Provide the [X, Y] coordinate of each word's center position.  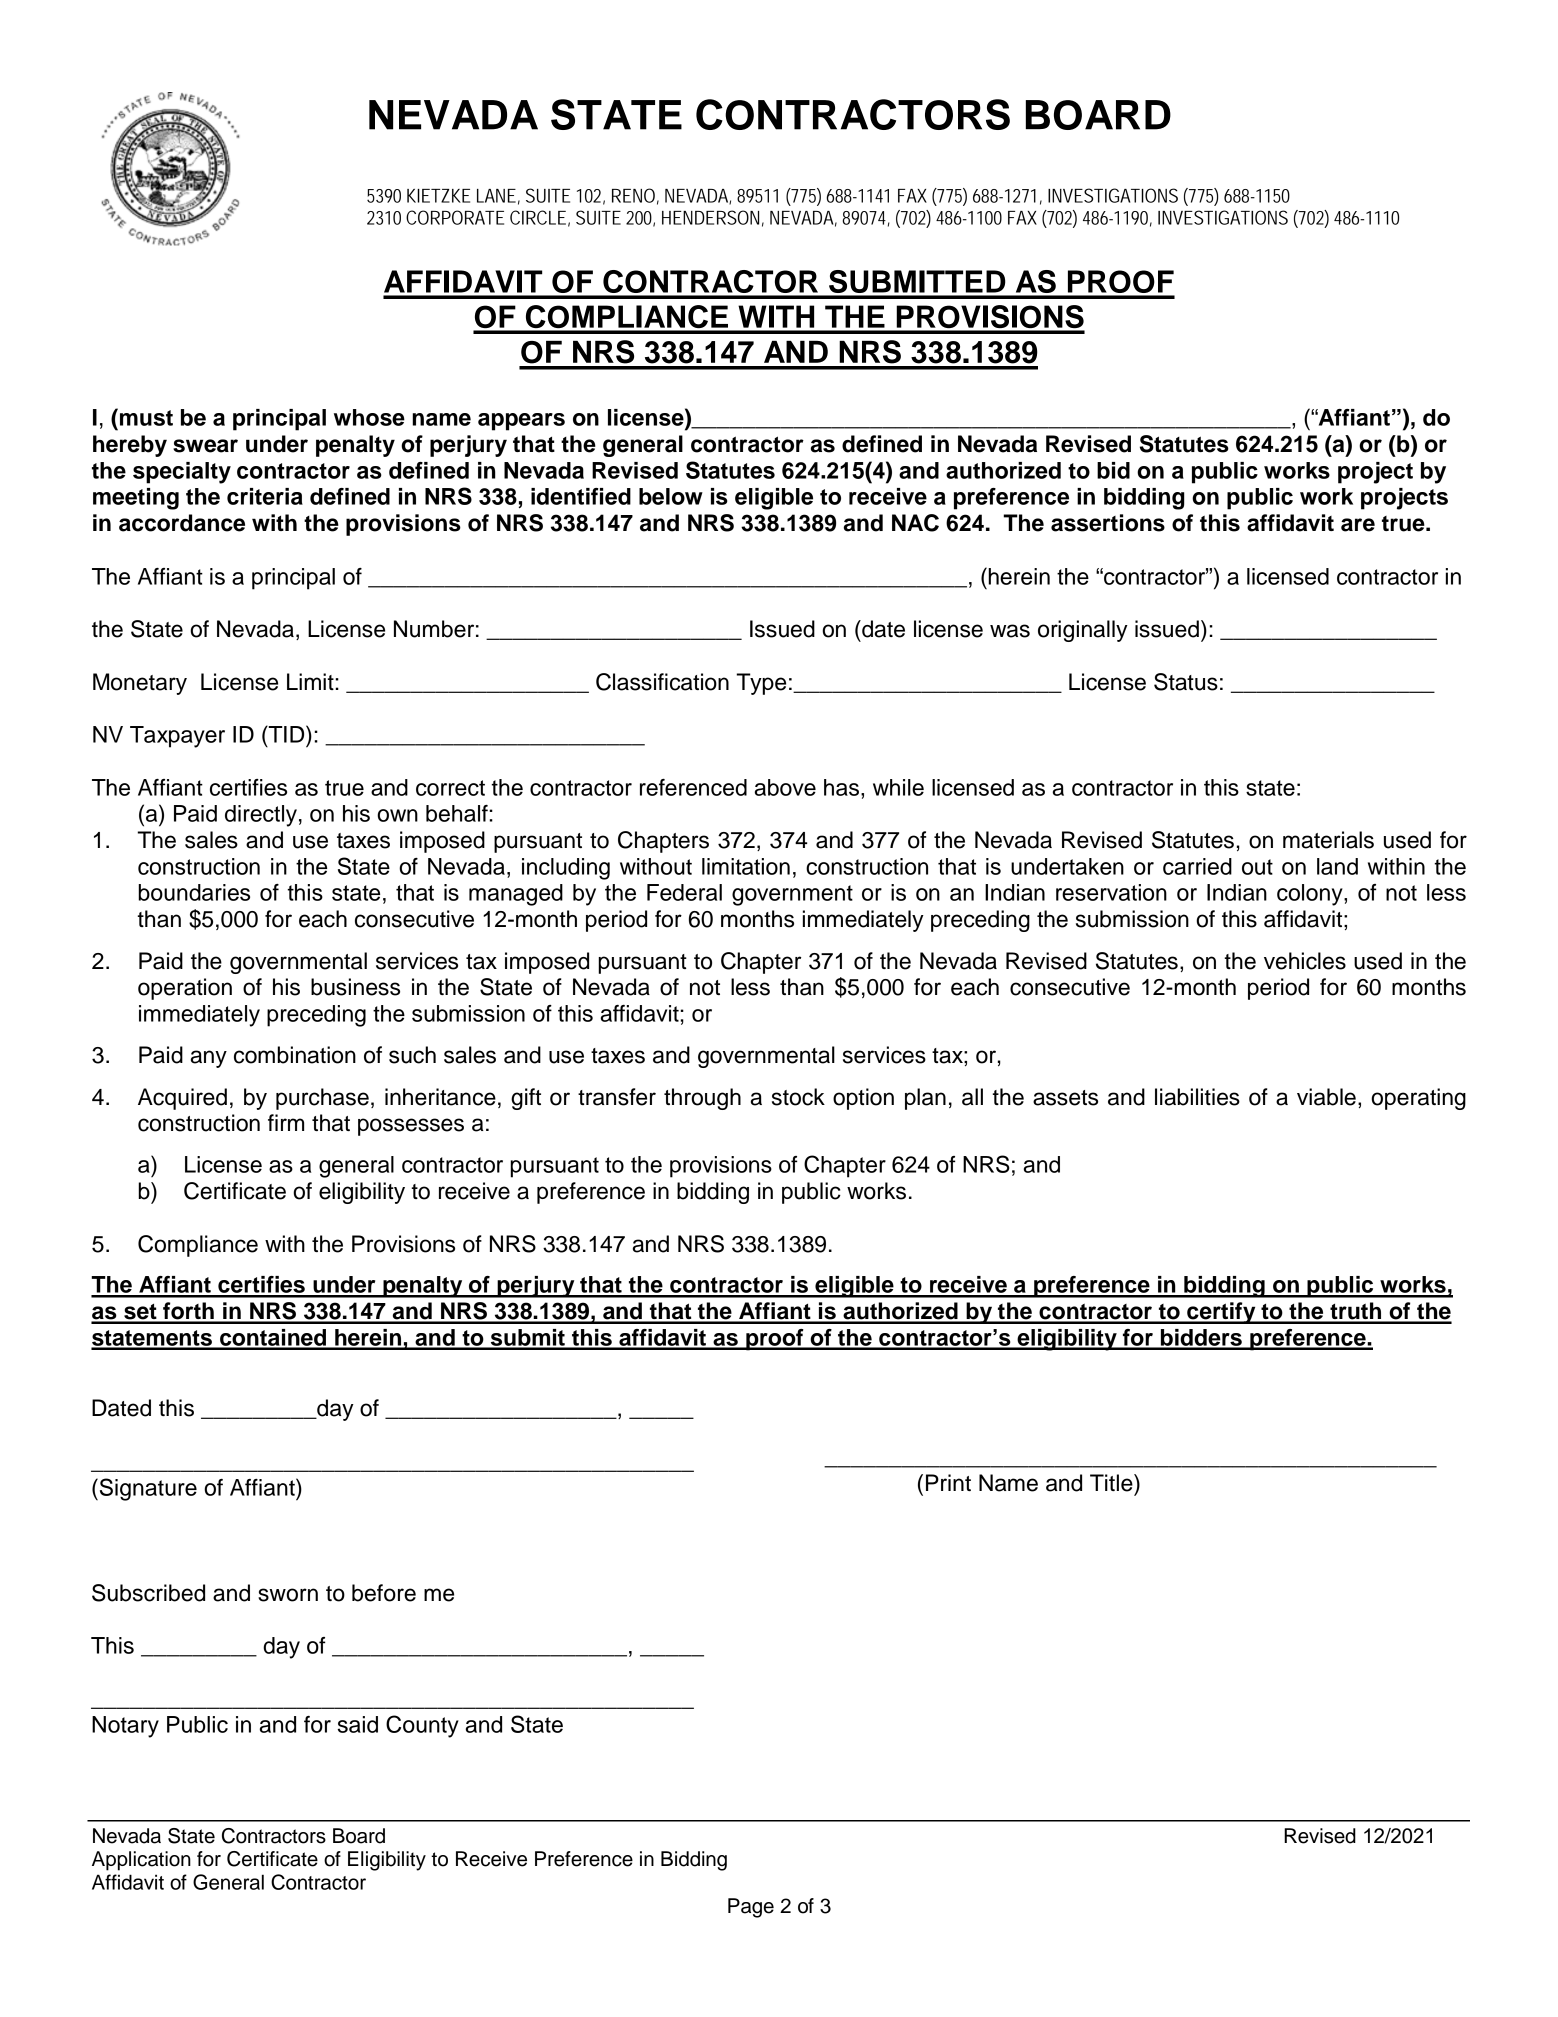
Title [1112, 1483]
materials [1328, 840]
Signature [147, 1489]
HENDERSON [710, 217]
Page [751, 1908]
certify [1221, 1313]
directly [261, 816]
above [785, 787]
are [1358, 525]
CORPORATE [455, 217]
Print [948, 1482]
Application [141, 1861]
